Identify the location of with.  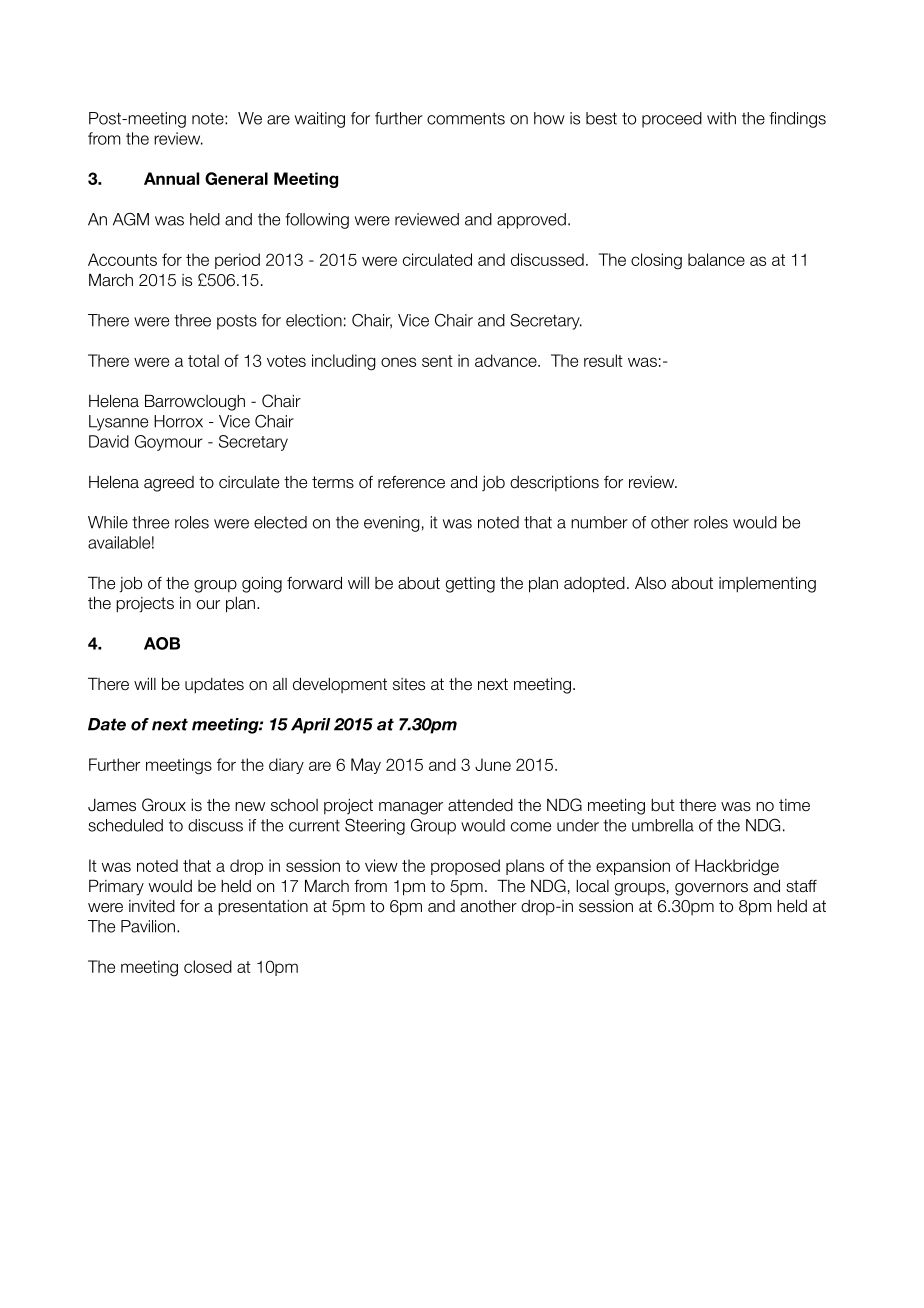
(721, 118).
